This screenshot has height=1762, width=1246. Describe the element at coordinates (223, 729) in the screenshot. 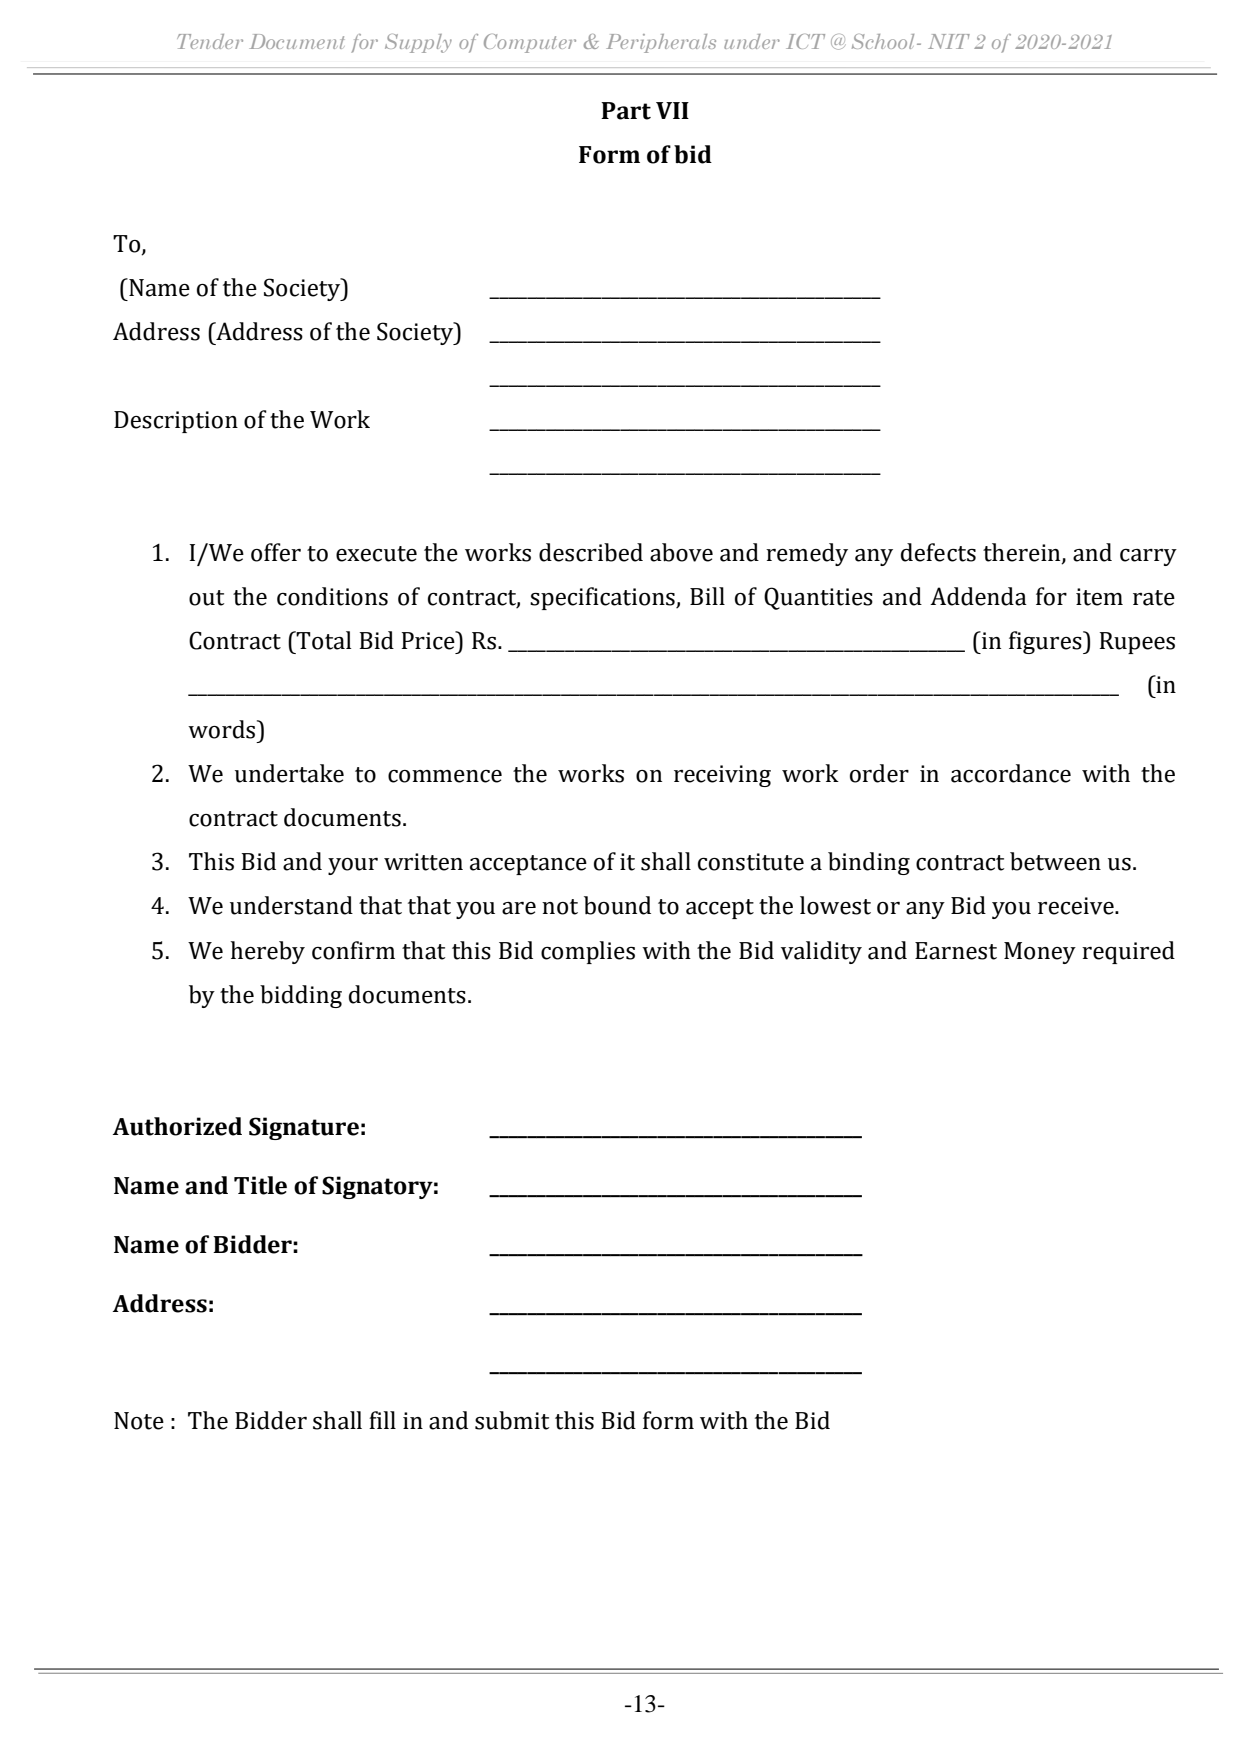

I see `words` at that location.
